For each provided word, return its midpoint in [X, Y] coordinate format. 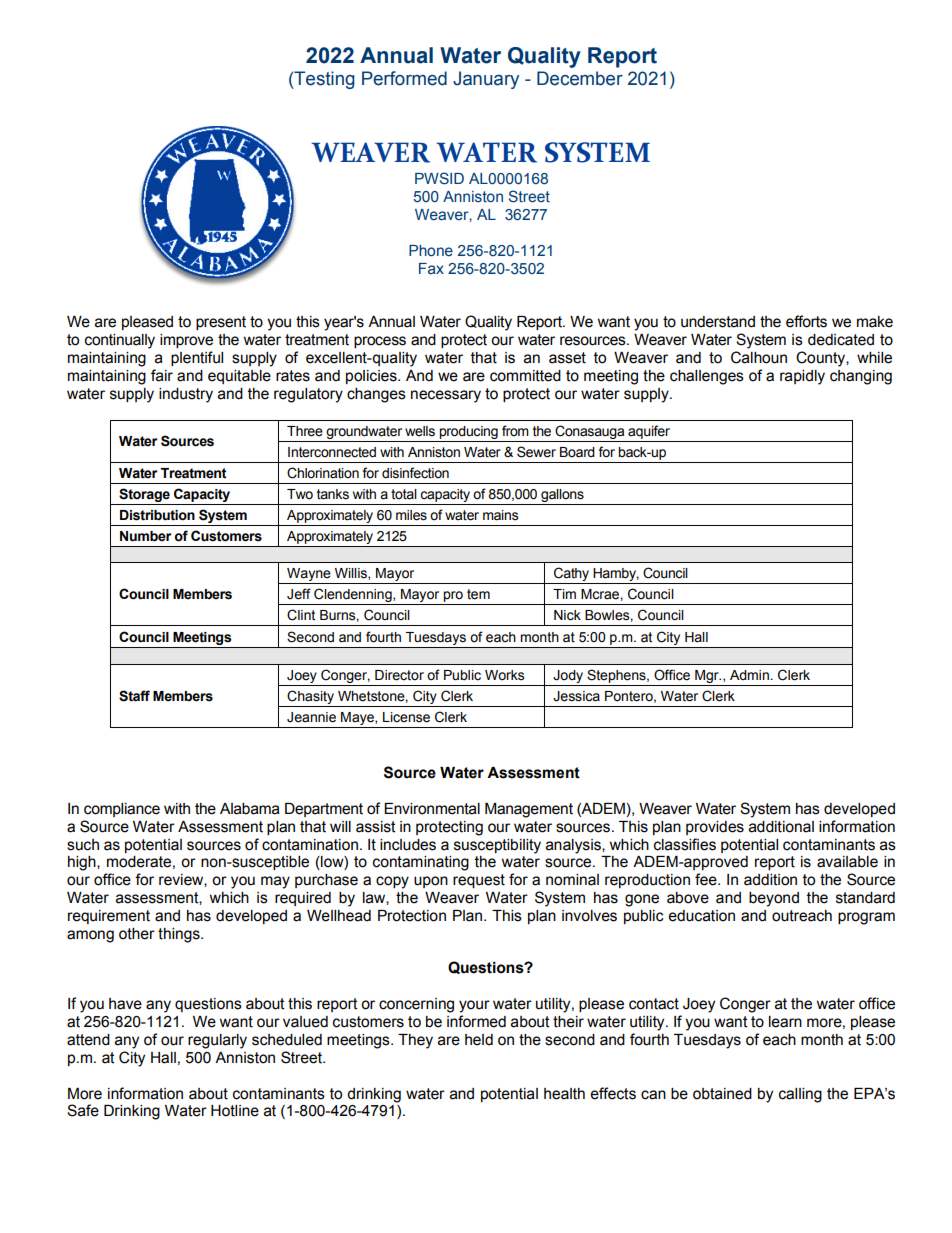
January [486, 80]
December [580, 78]
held [479, 1040]
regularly [217, 1041]
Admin [749, 675]
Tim [564, 594]
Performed [404, 78]
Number [145, 536]
